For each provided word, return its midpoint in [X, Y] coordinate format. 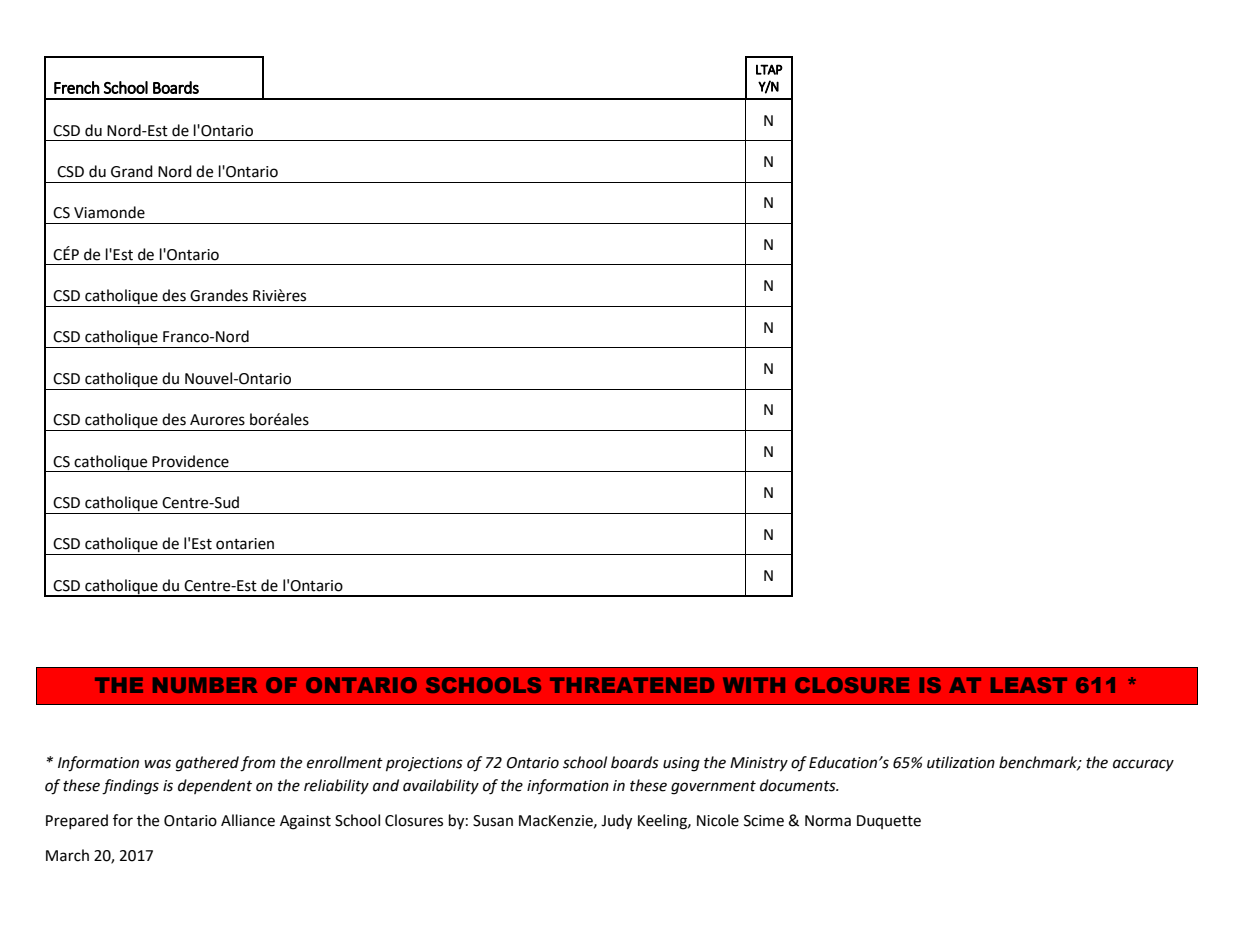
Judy [616, 822]
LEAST [1029, 685]
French [77, 87]
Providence [190, 461]
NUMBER [205, 685]
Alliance [248, 820]
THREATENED [632, 685]
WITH [754, 685]
